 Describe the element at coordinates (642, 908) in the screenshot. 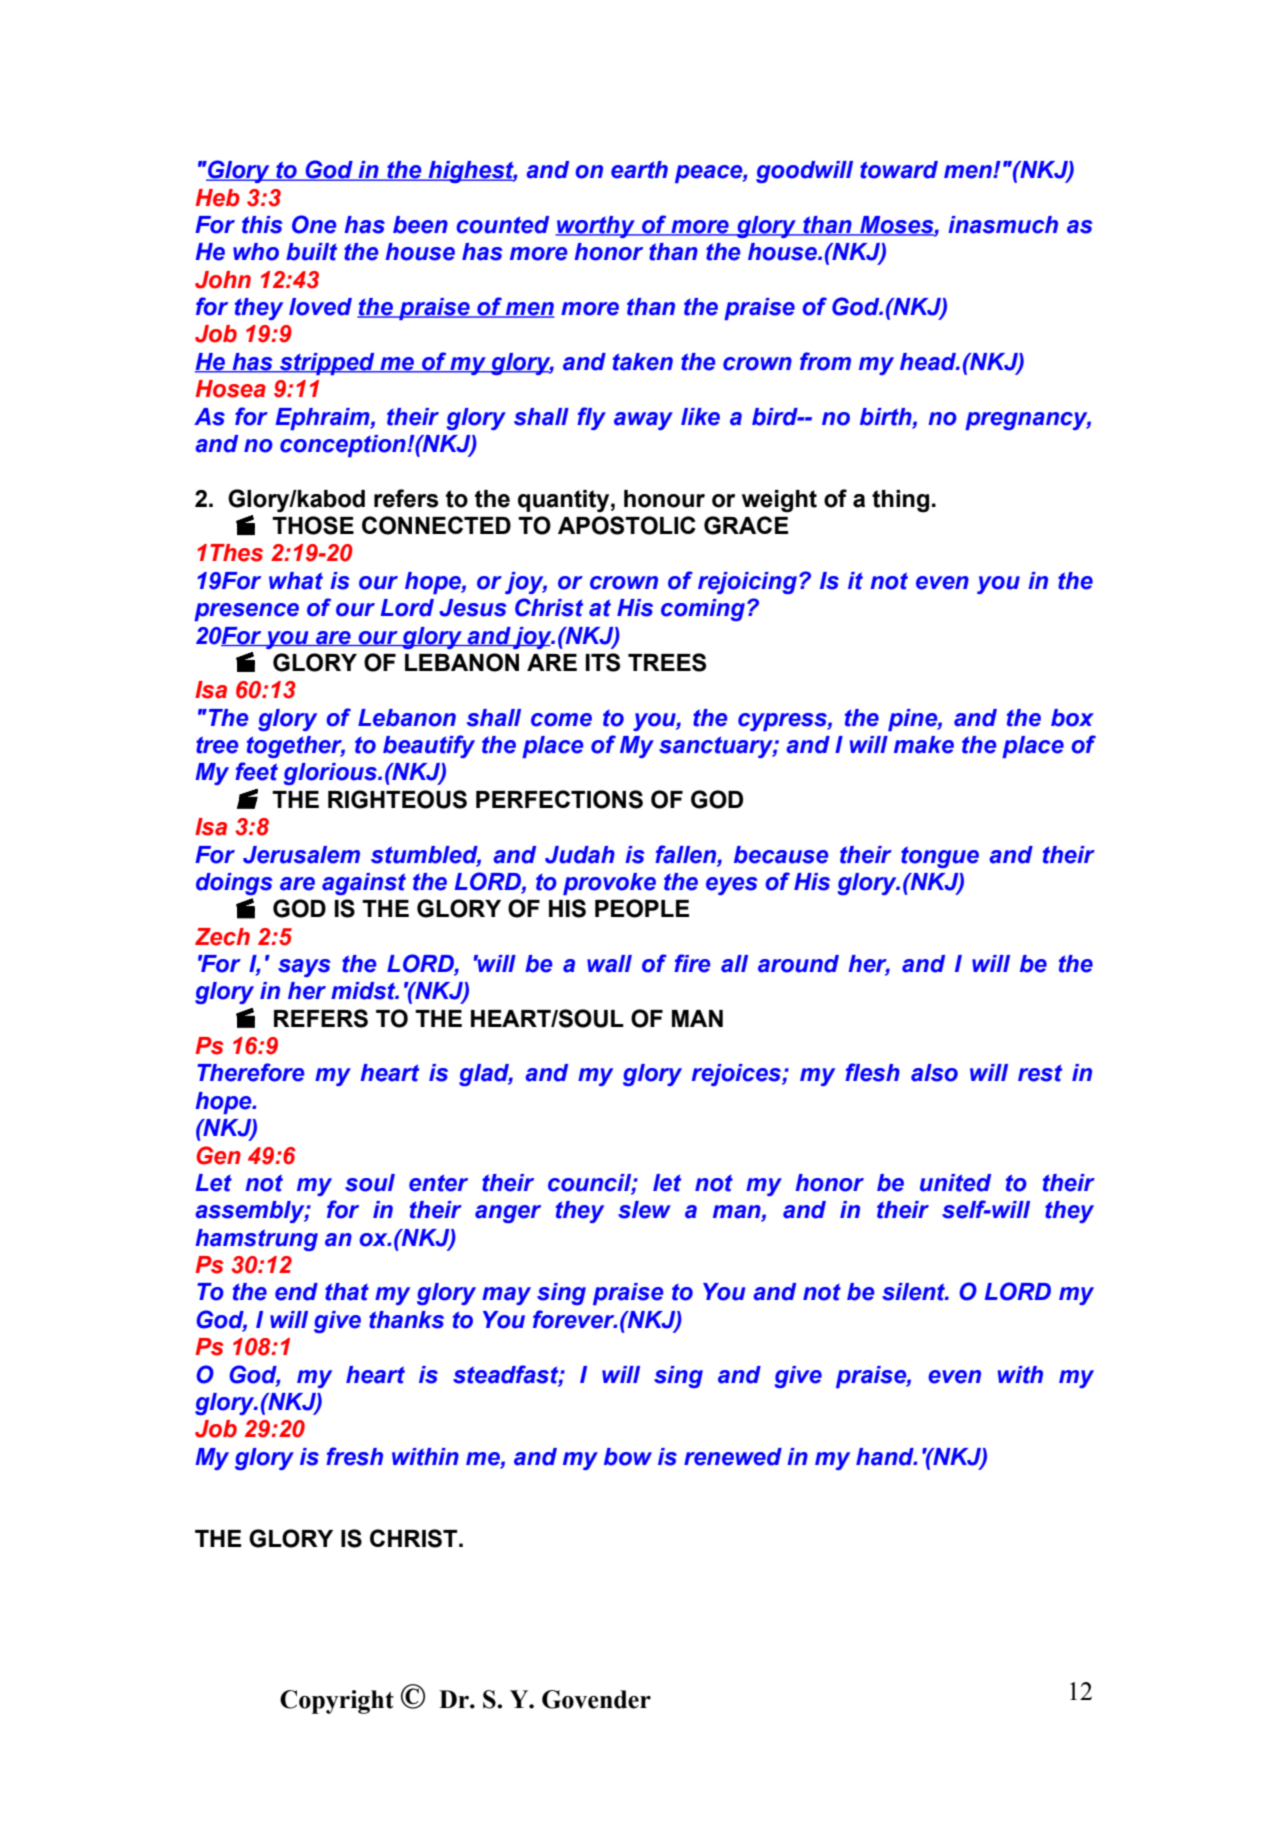

I see `PEOPLE` at that location.
